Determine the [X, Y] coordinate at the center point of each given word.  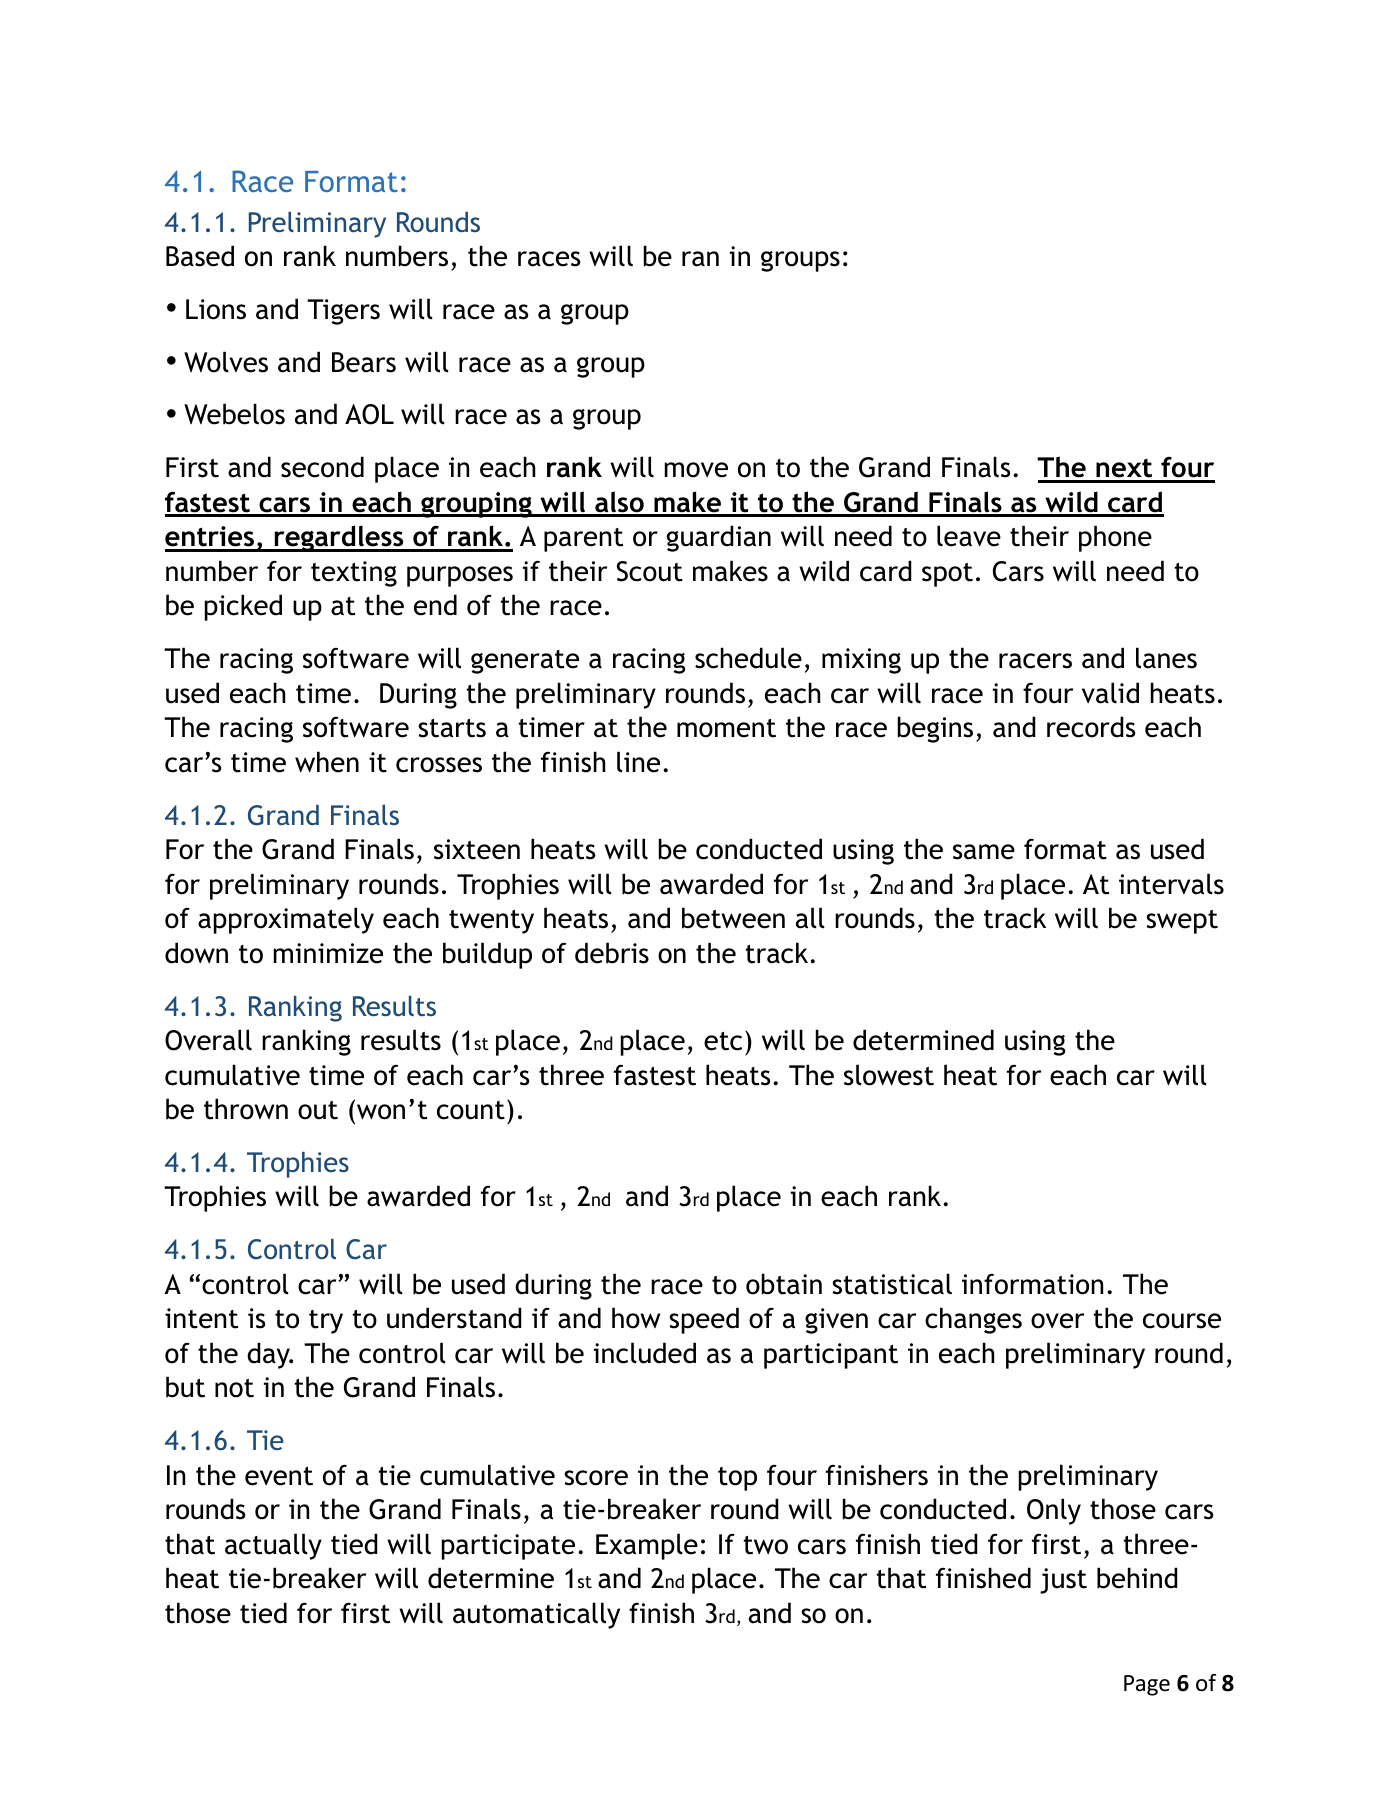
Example [647, 1546]
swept [1182, 922]
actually [273, 1546]
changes [973, 1320]
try [326, 1322]
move [696, 470]
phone [1115, 538]
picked [243, 607]
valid [1110, 693]
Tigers [343, 312]
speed [704, 1320]
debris [612, 953]
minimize [328, 953]
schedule [748, 658]
